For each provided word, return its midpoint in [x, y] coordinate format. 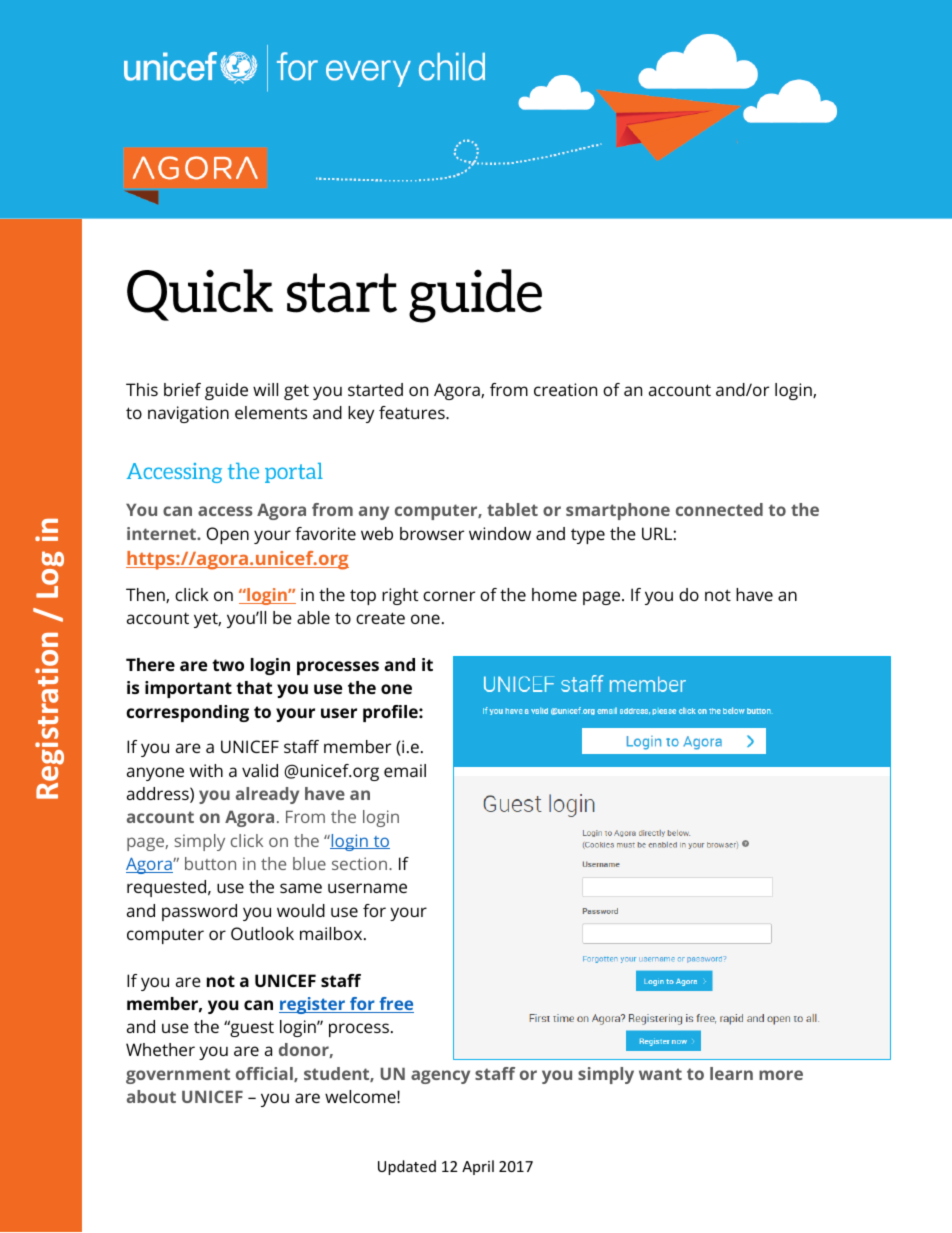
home [554, 594]
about [151, 1096]
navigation [188, 414]
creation [565, 389]
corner [449, 596]
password [199, 912]
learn [731, 1073]
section [359, 863]
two [228, 665]
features [413, 412]
